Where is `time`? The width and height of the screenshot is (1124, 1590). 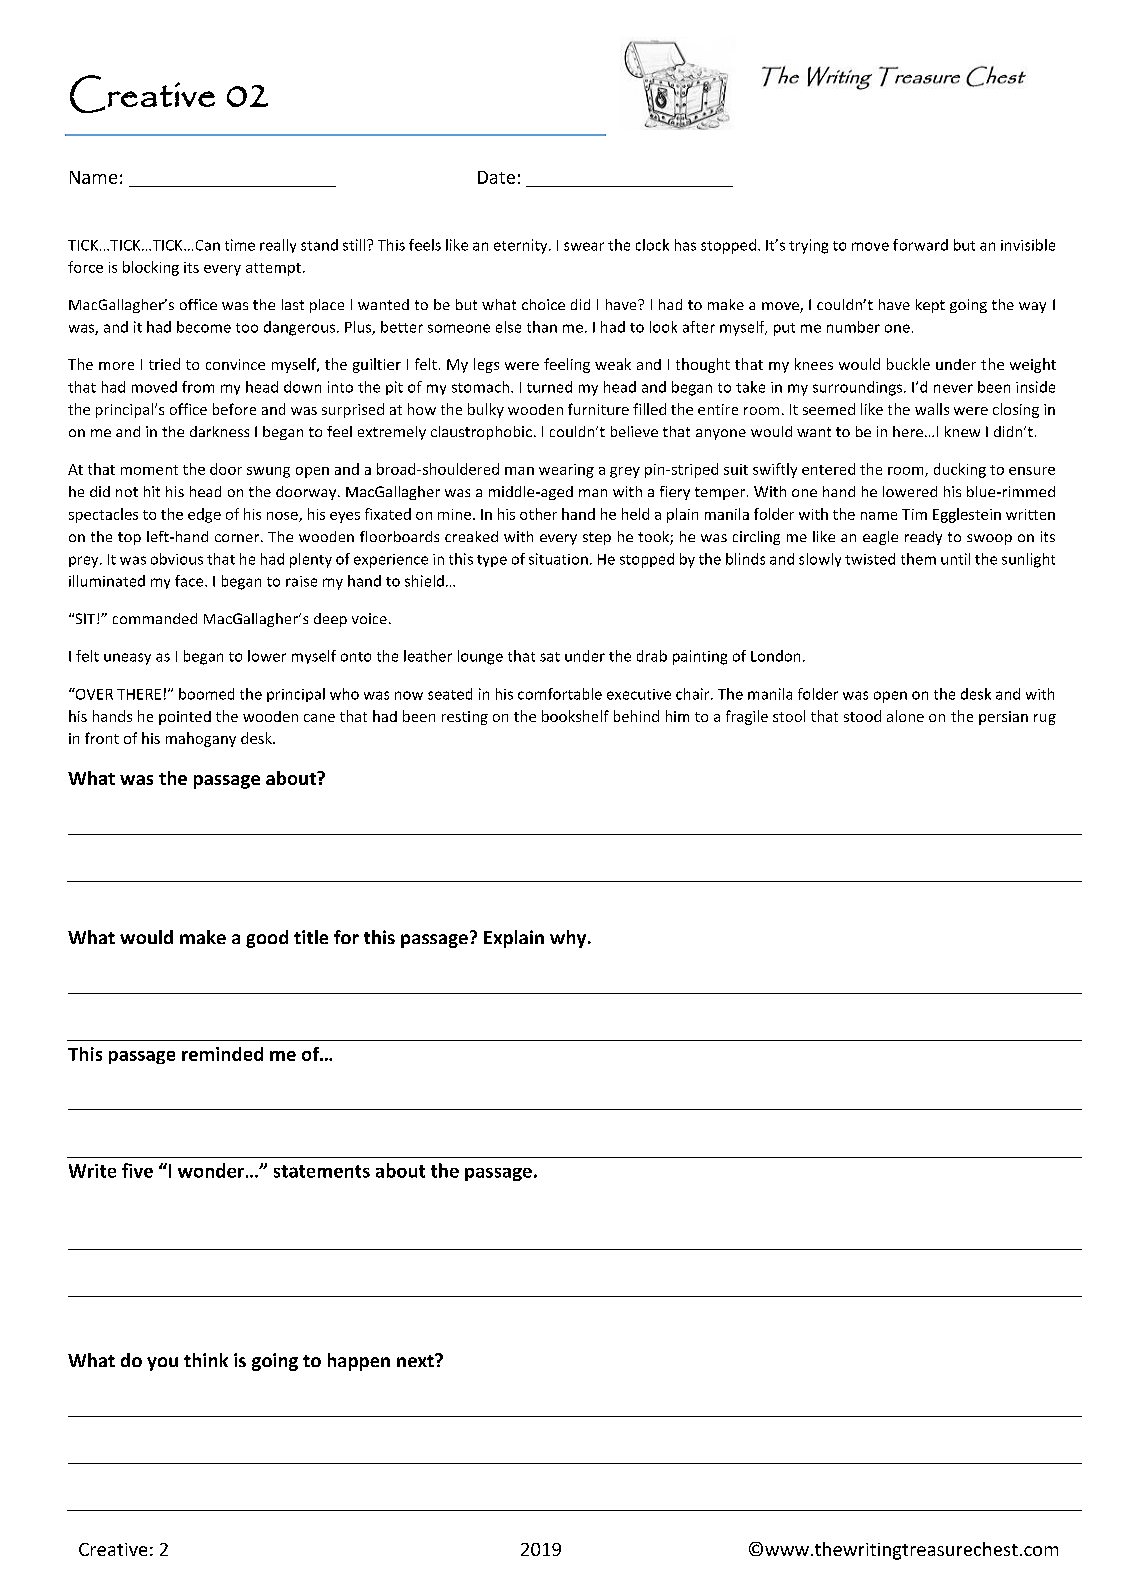
time is located at coordinates (240, 245).
